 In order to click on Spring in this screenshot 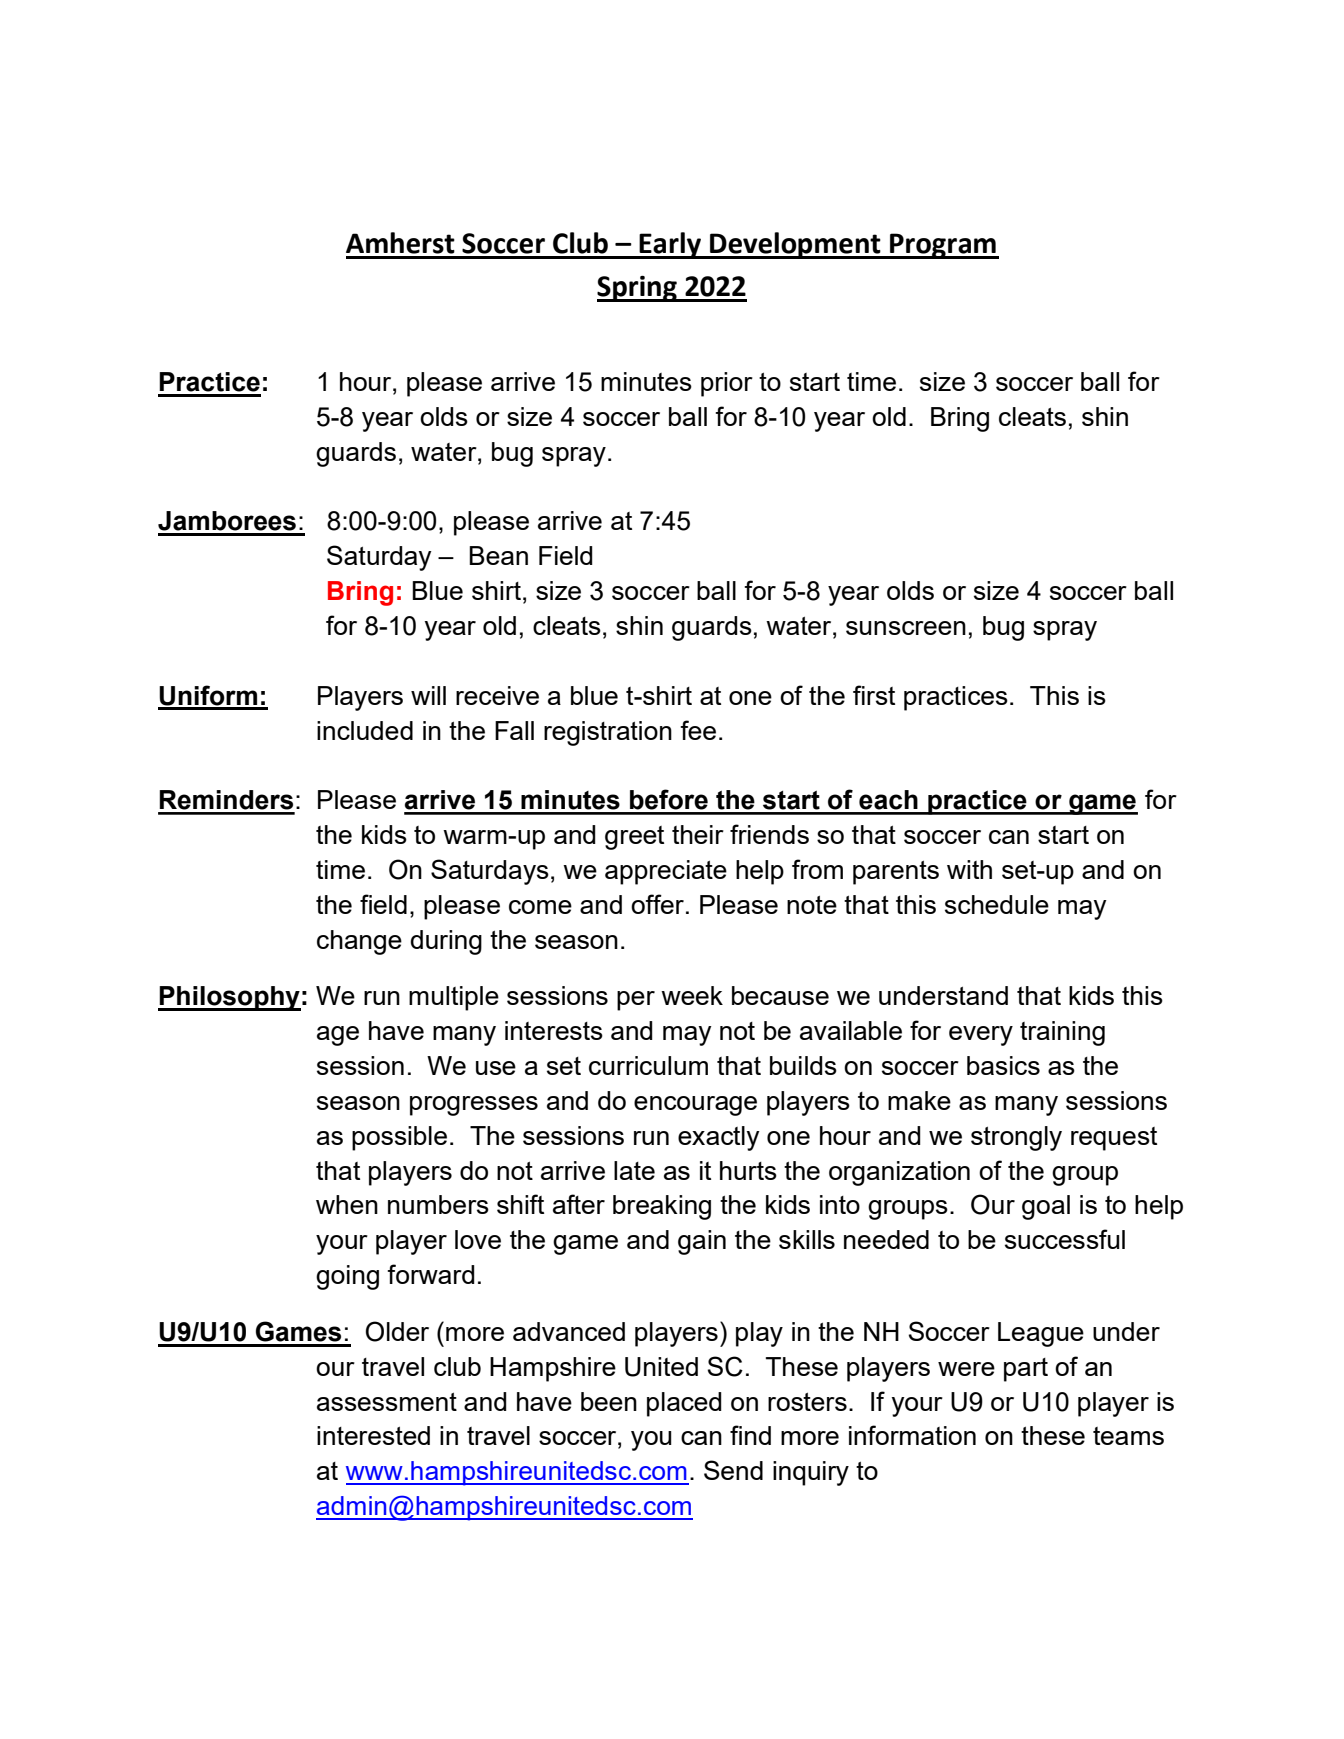, I will do `click(638, 289)`.
